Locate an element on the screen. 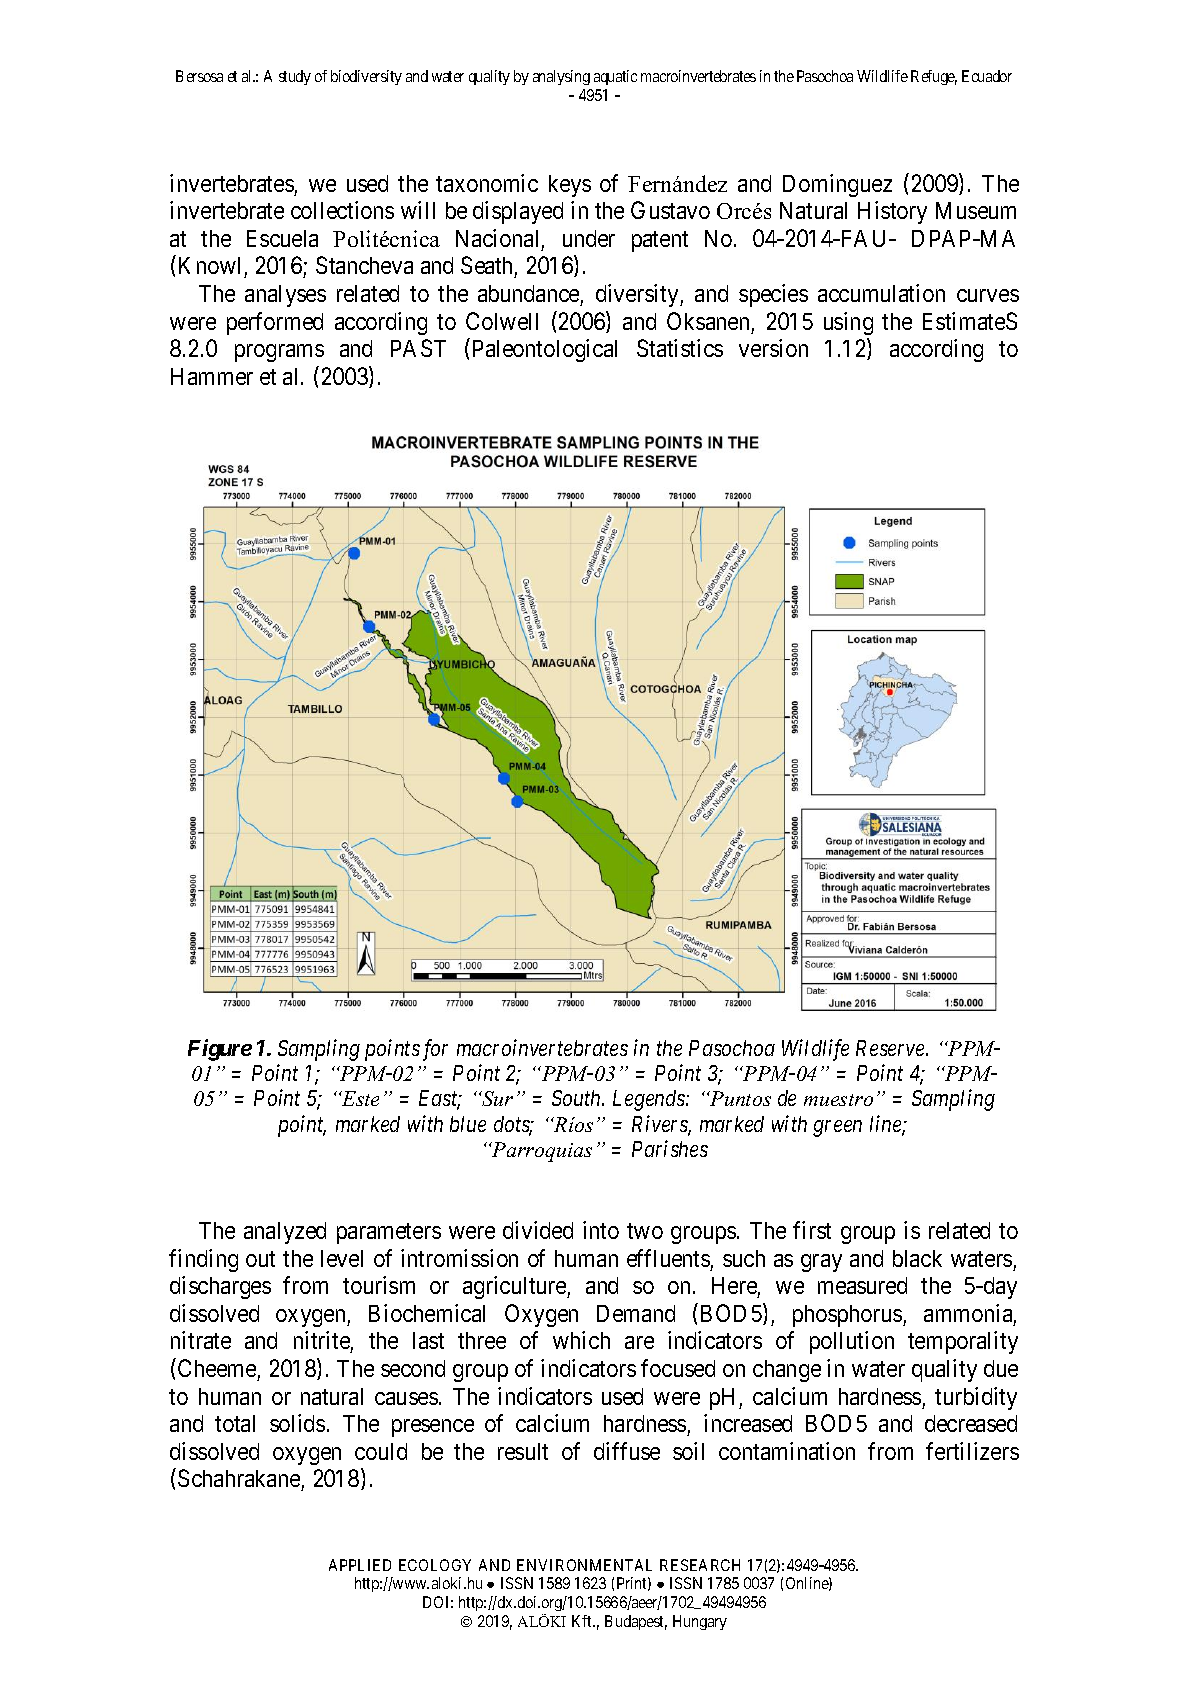 This screenshot has width=1188, height=1682. Statistics is located at coordinates (680, 348).
